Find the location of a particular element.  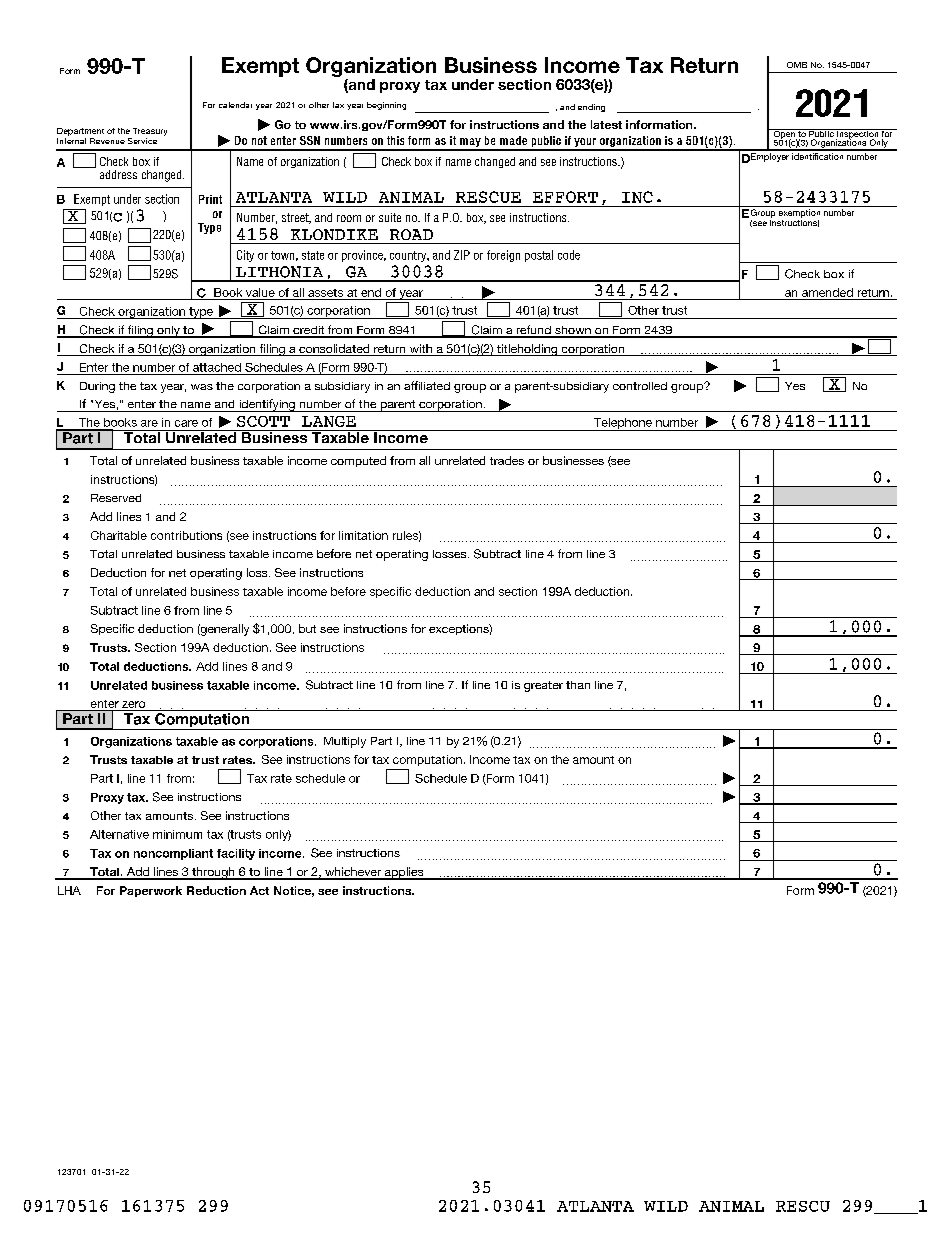

applies is located at coordinates (404, 873).
